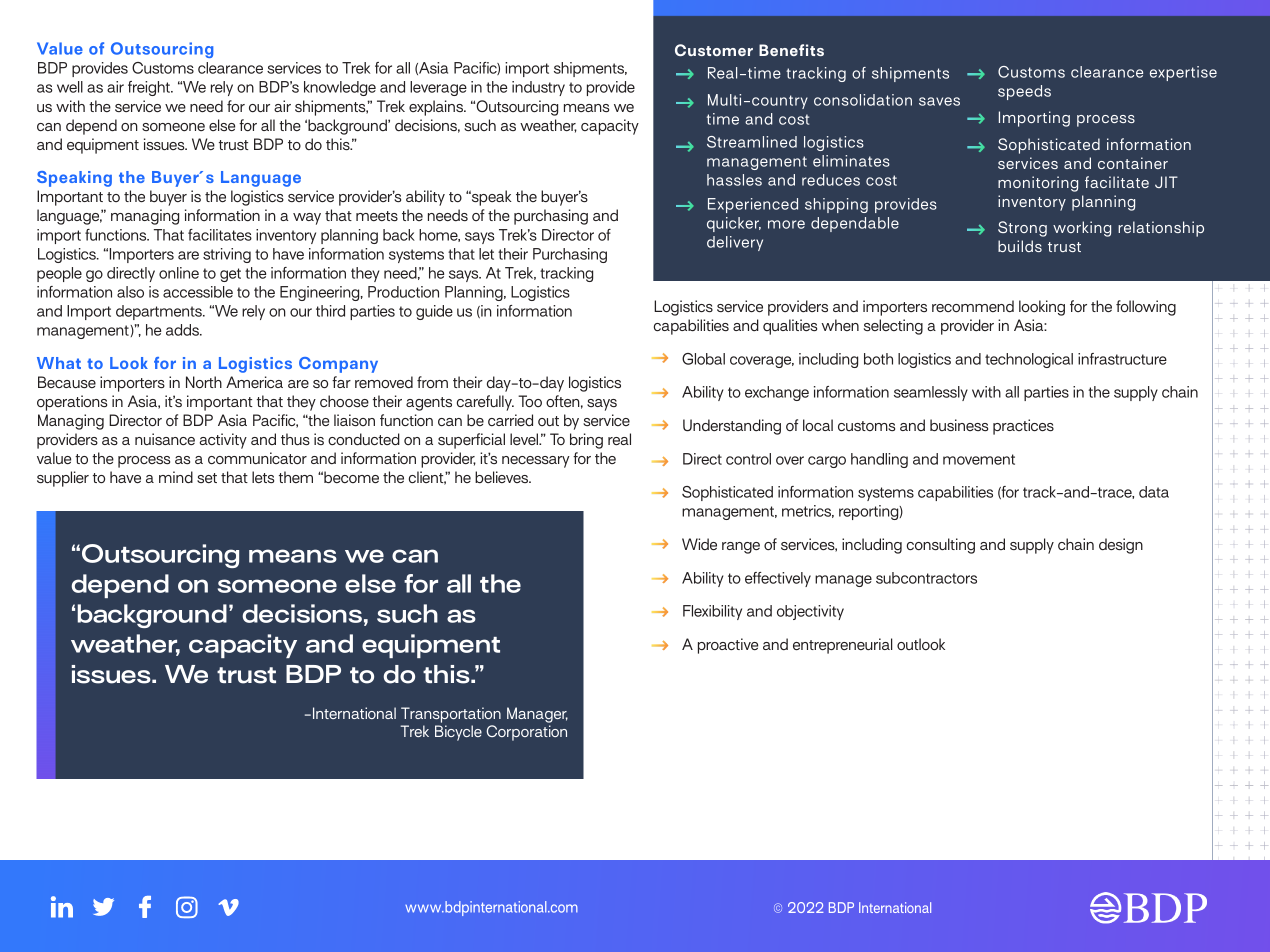 This screenshot has height=952, width=1270. I want to click on Too, so click(530, 401).
